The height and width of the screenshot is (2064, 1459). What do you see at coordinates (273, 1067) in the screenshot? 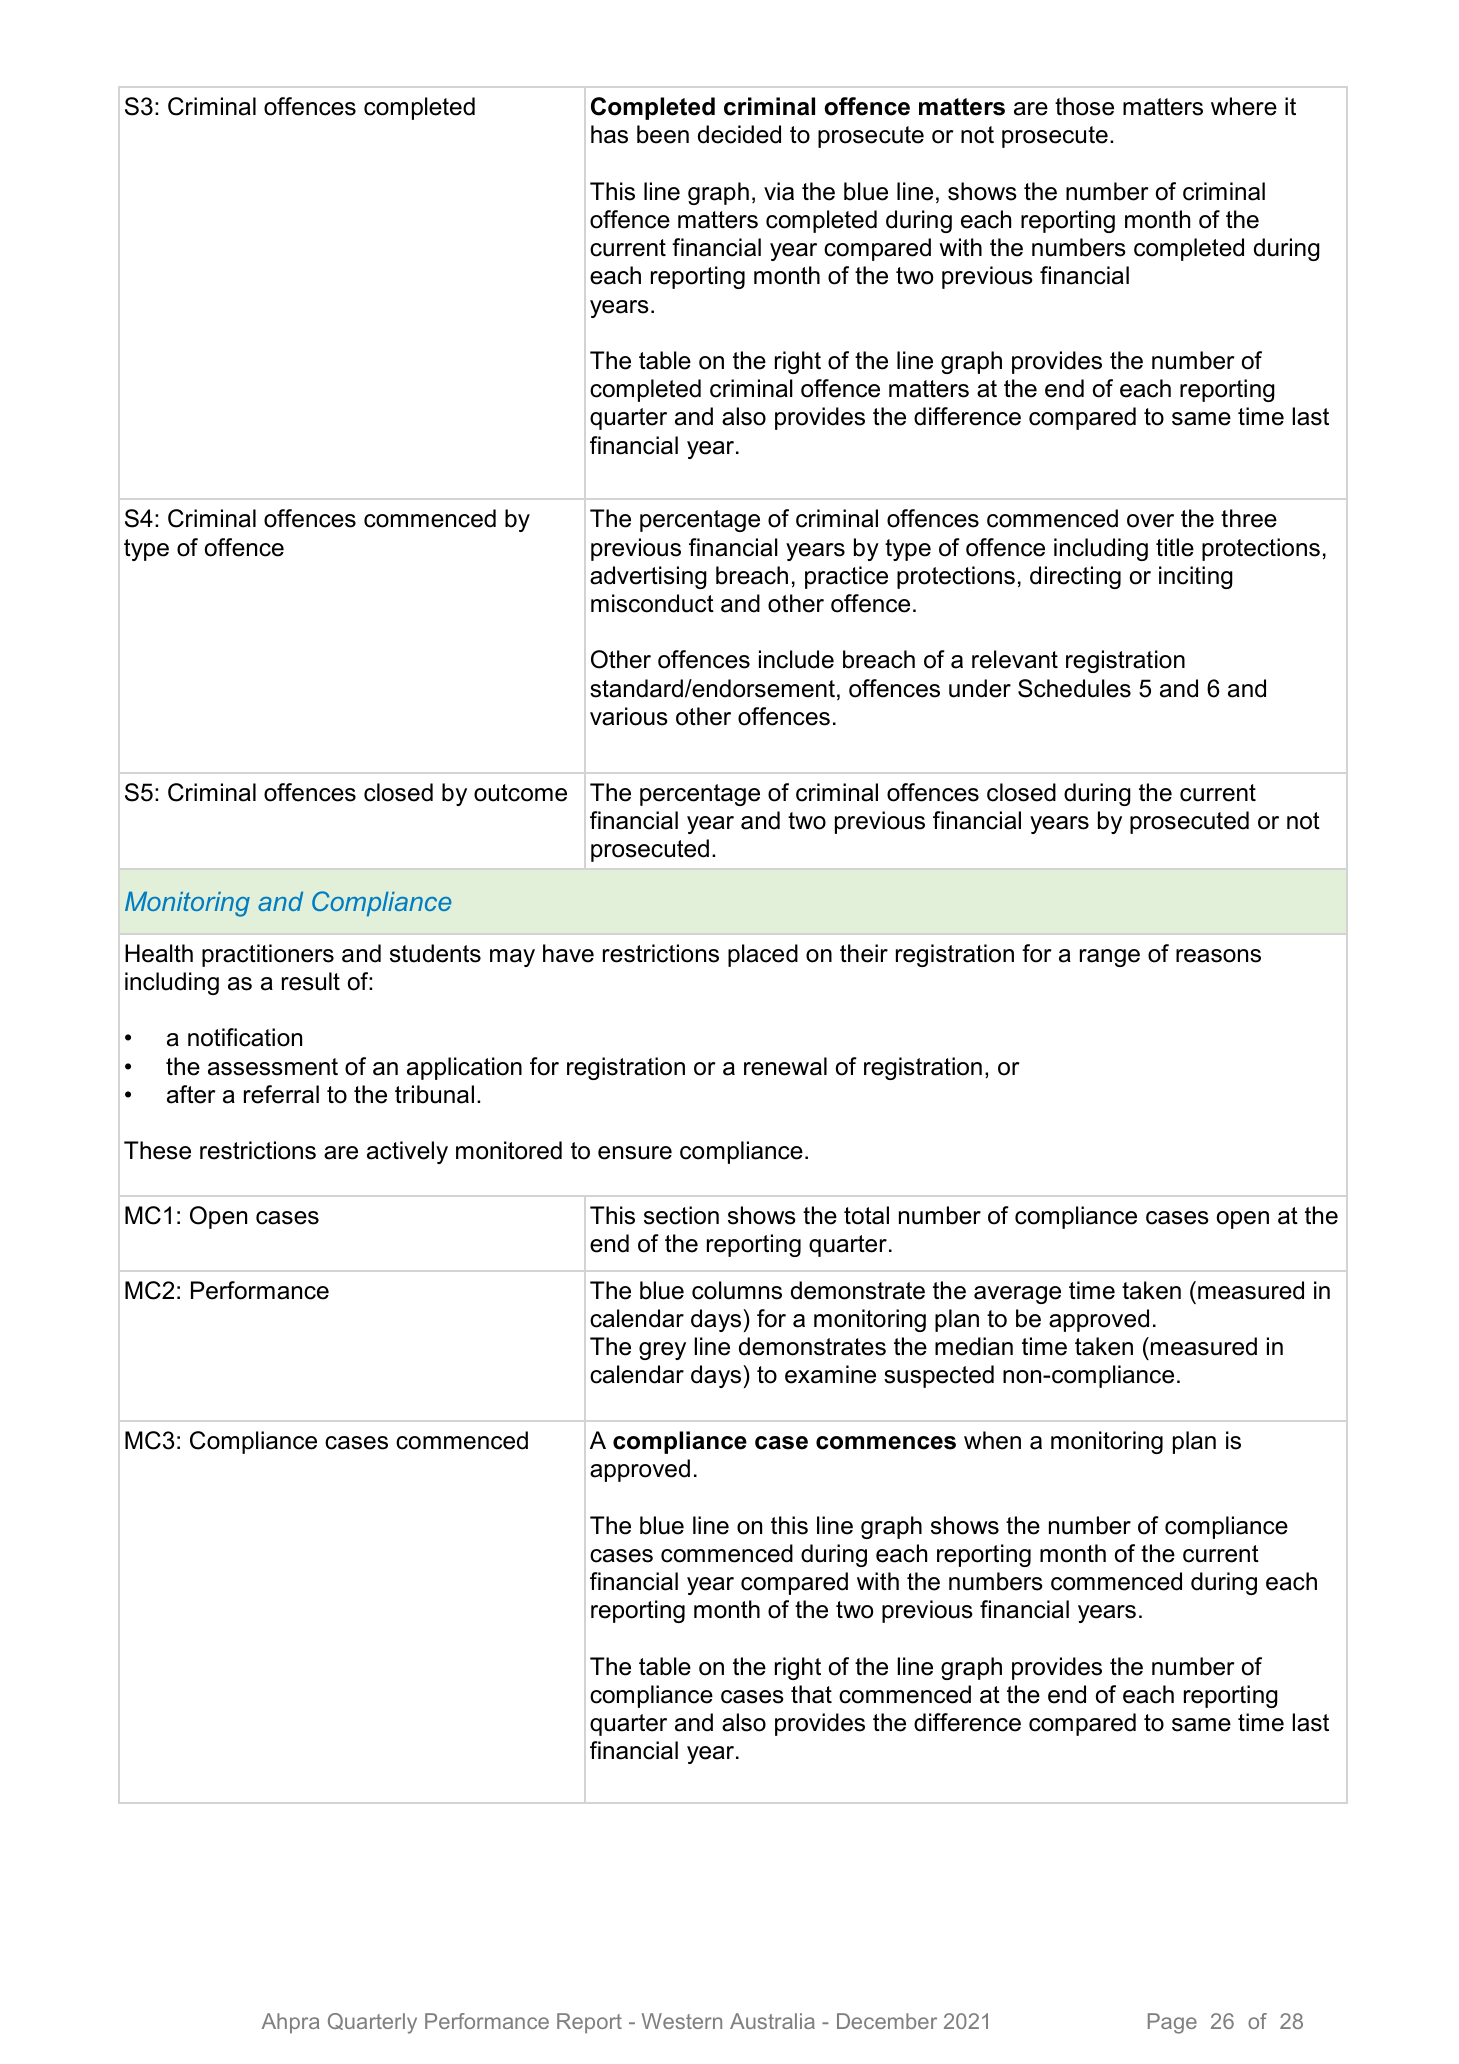
I see `assessment` at bounding box center [273, 1067].
